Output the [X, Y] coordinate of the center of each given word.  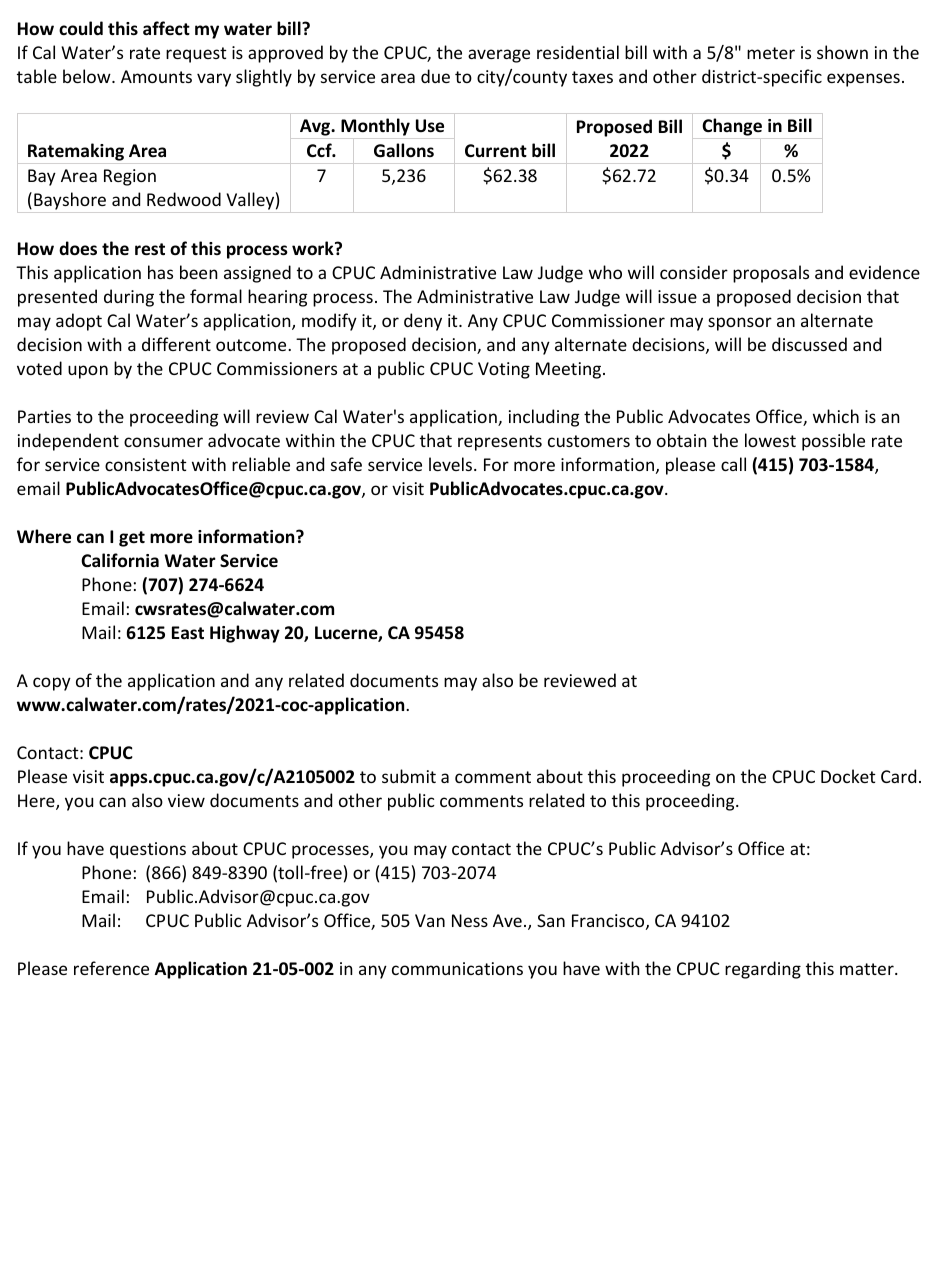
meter [771, 53]
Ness [470, 920]
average [499, 56]
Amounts [156, 76]
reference [111, 968]
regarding [763, 970]
